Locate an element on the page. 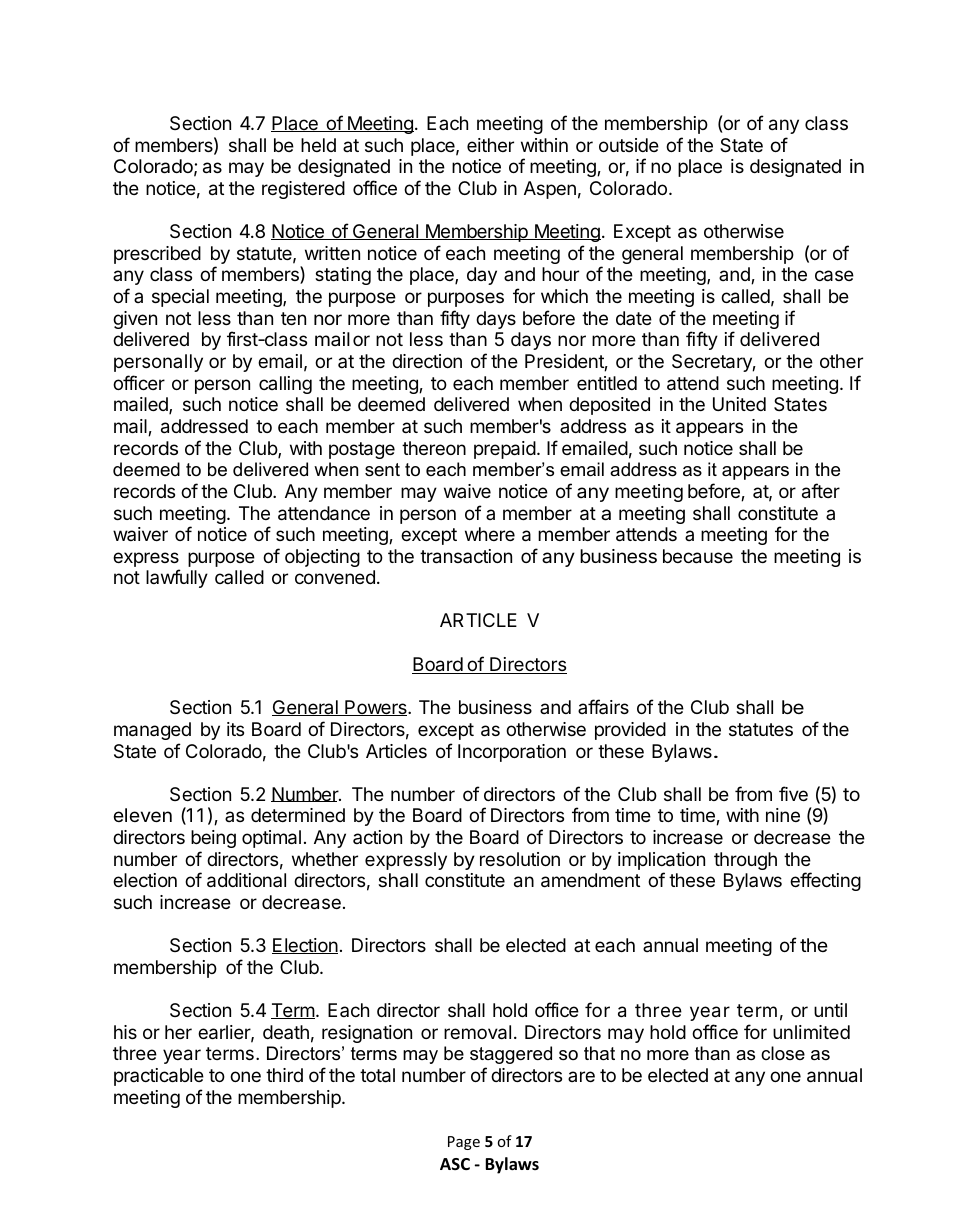  outside is located at coordinates (629, 145).
